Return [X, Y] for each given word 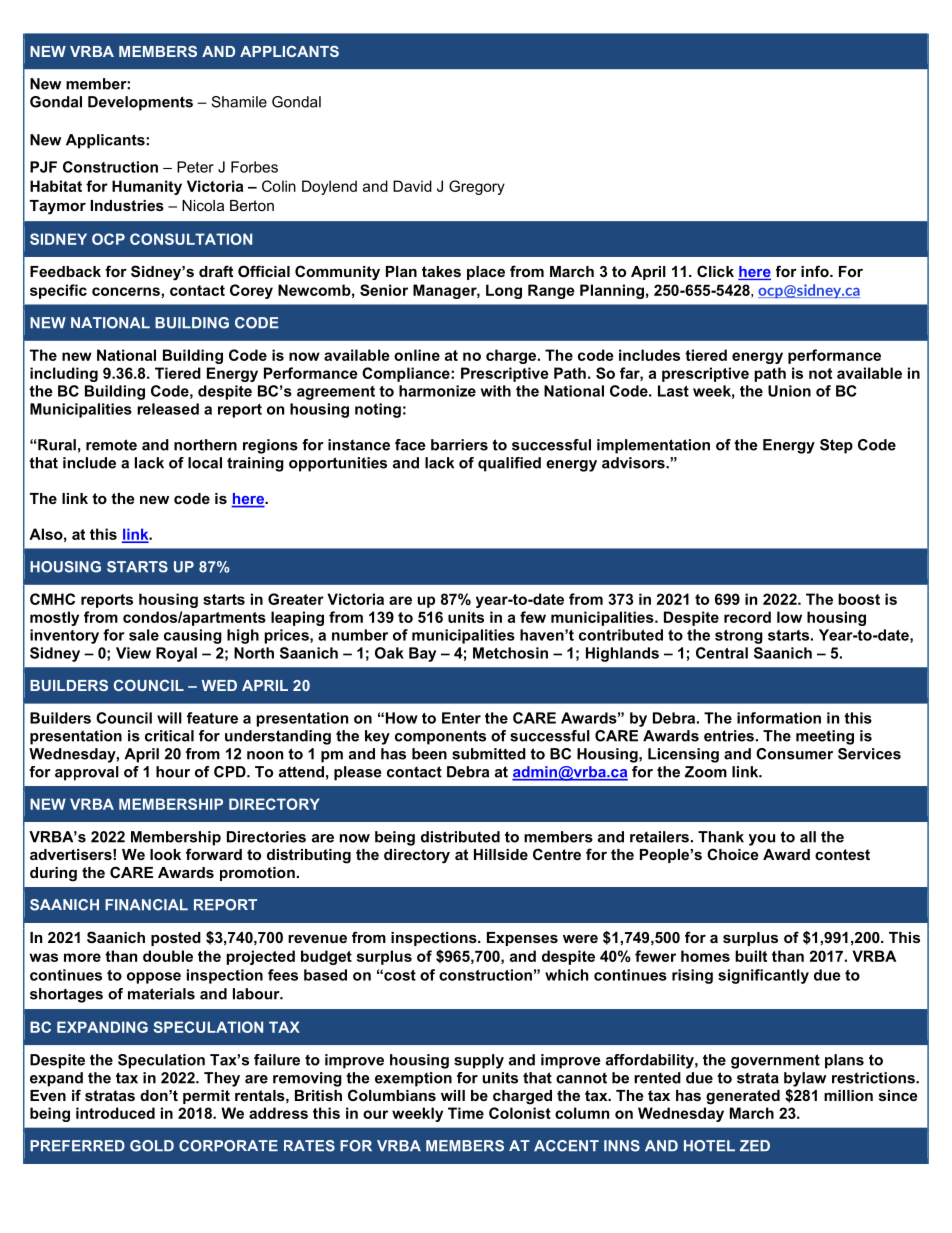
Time [466, 1113]
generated [743, 1097]
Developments [140, 103]
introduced [115, 1113]
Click [715, 271]
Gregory [477, 187]
